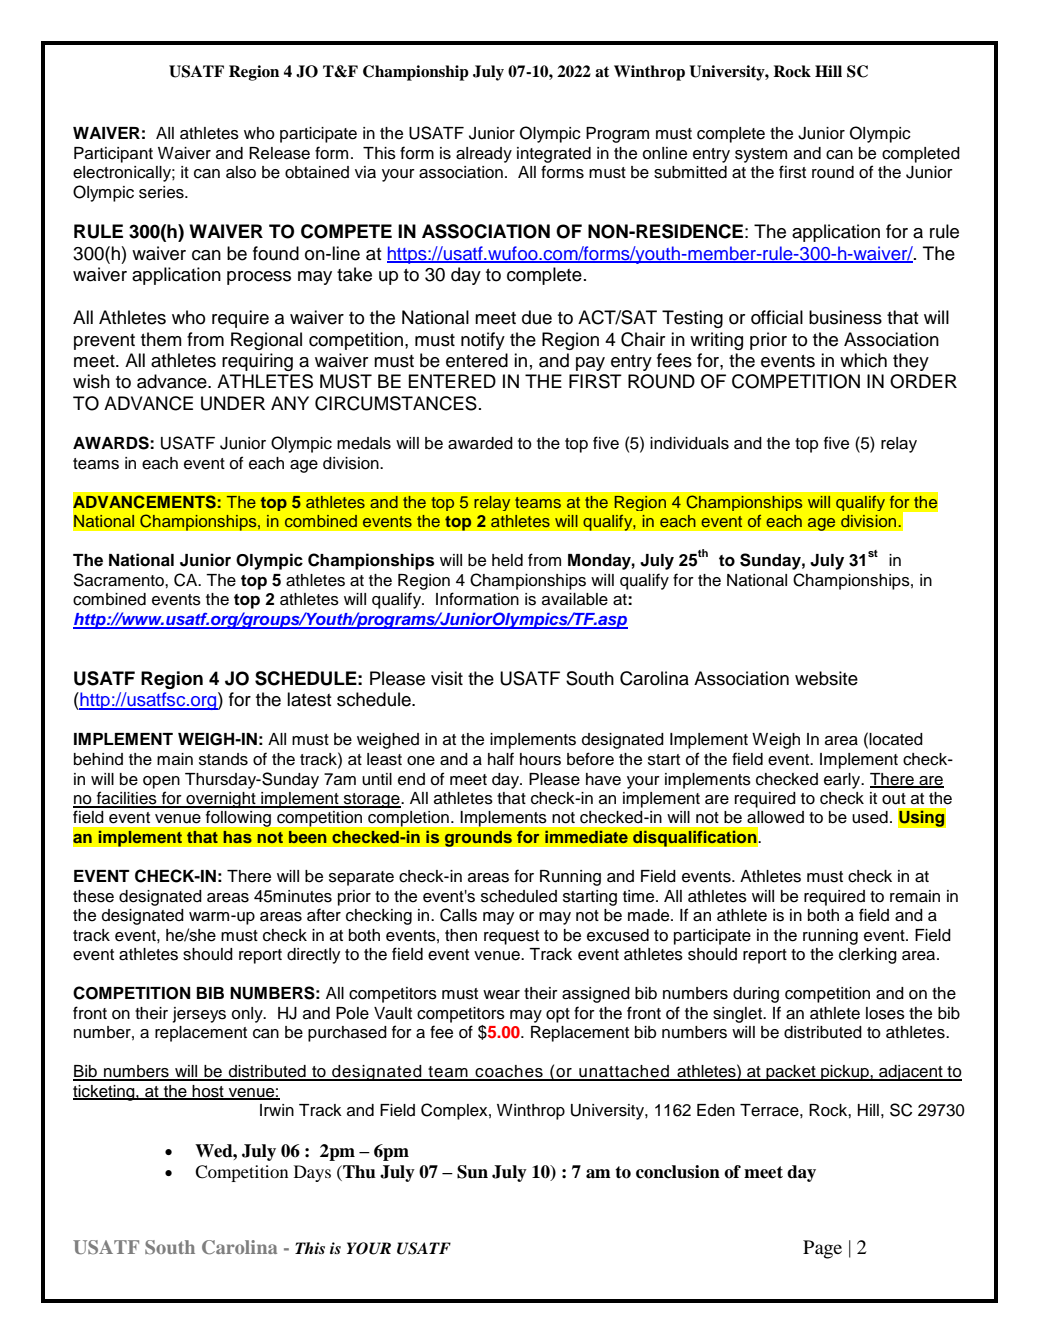 The width and height of the screenshot is (1038, 1343). Describe the element at coordinates (199, 1015) in the screenshot. I see `jerseys` at that location.
